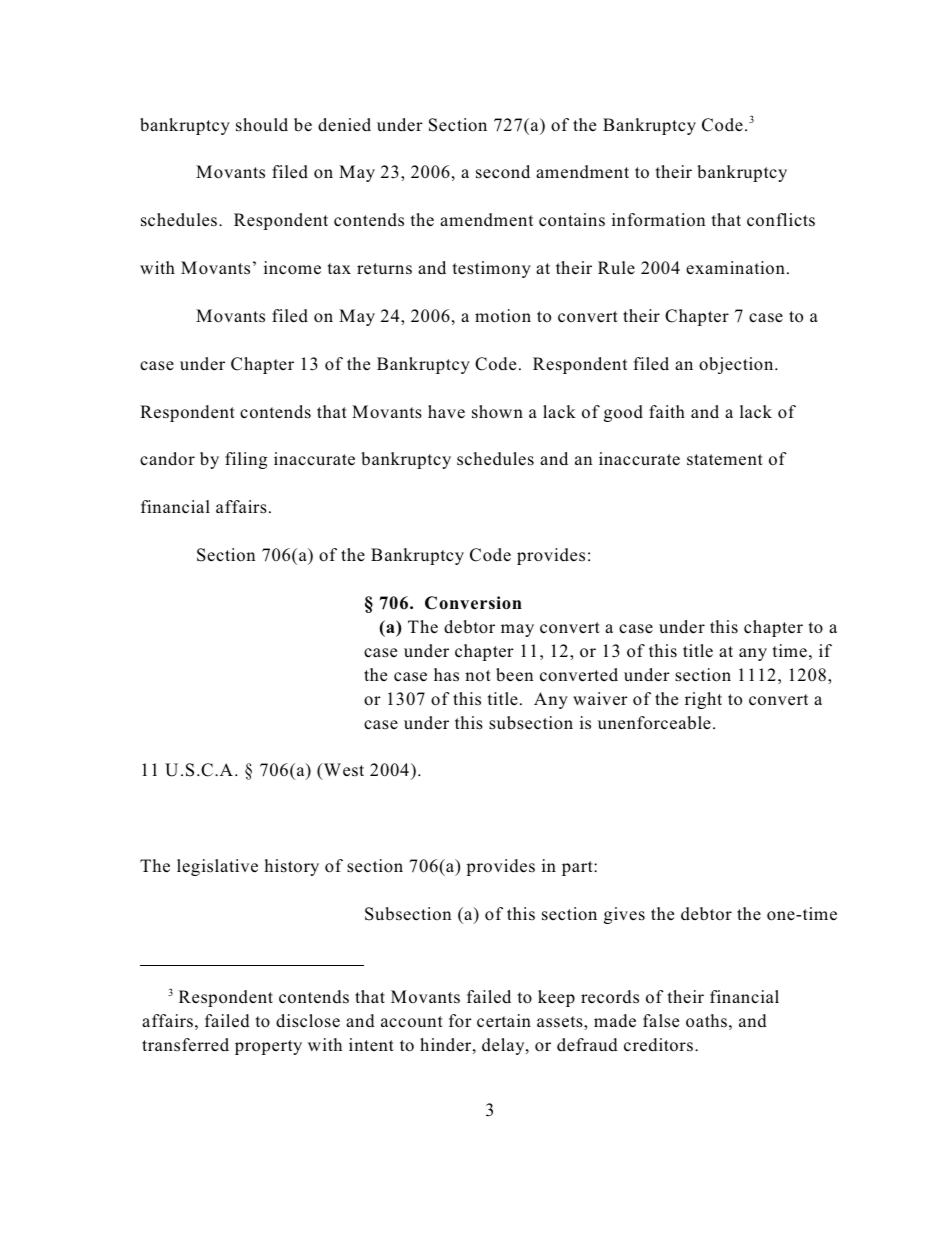 This screenshot has height=1233, width=952. I want to click on not, so click(478, 675).
